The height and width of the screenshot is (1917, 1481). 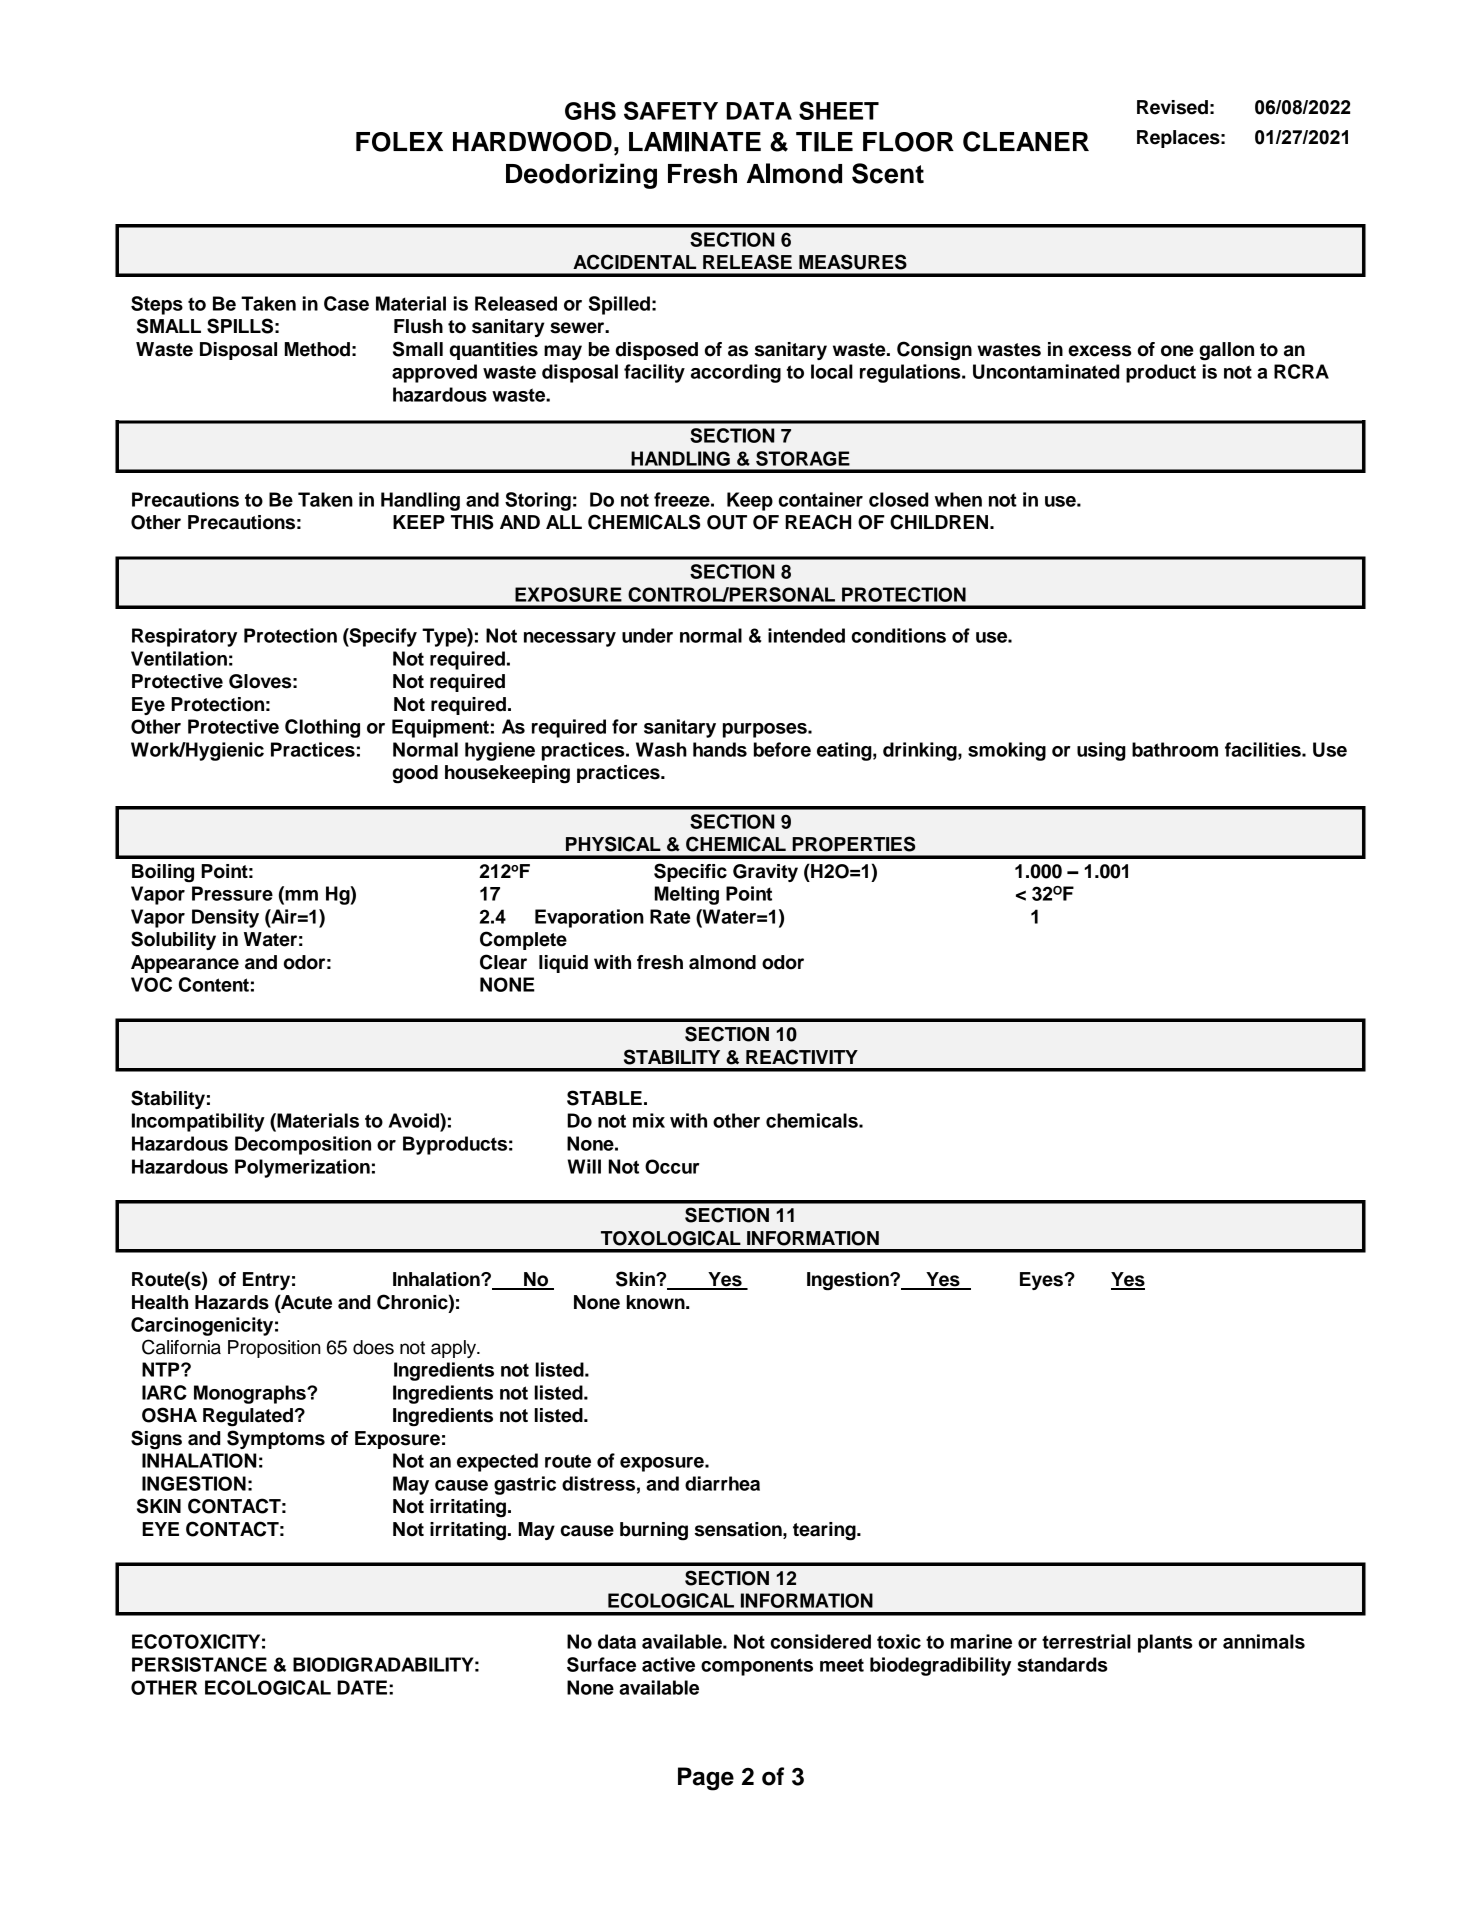 What do you see at coordinates (346, 303) in the screenshot?
I see `Case` at bounding box center [346, 303].
